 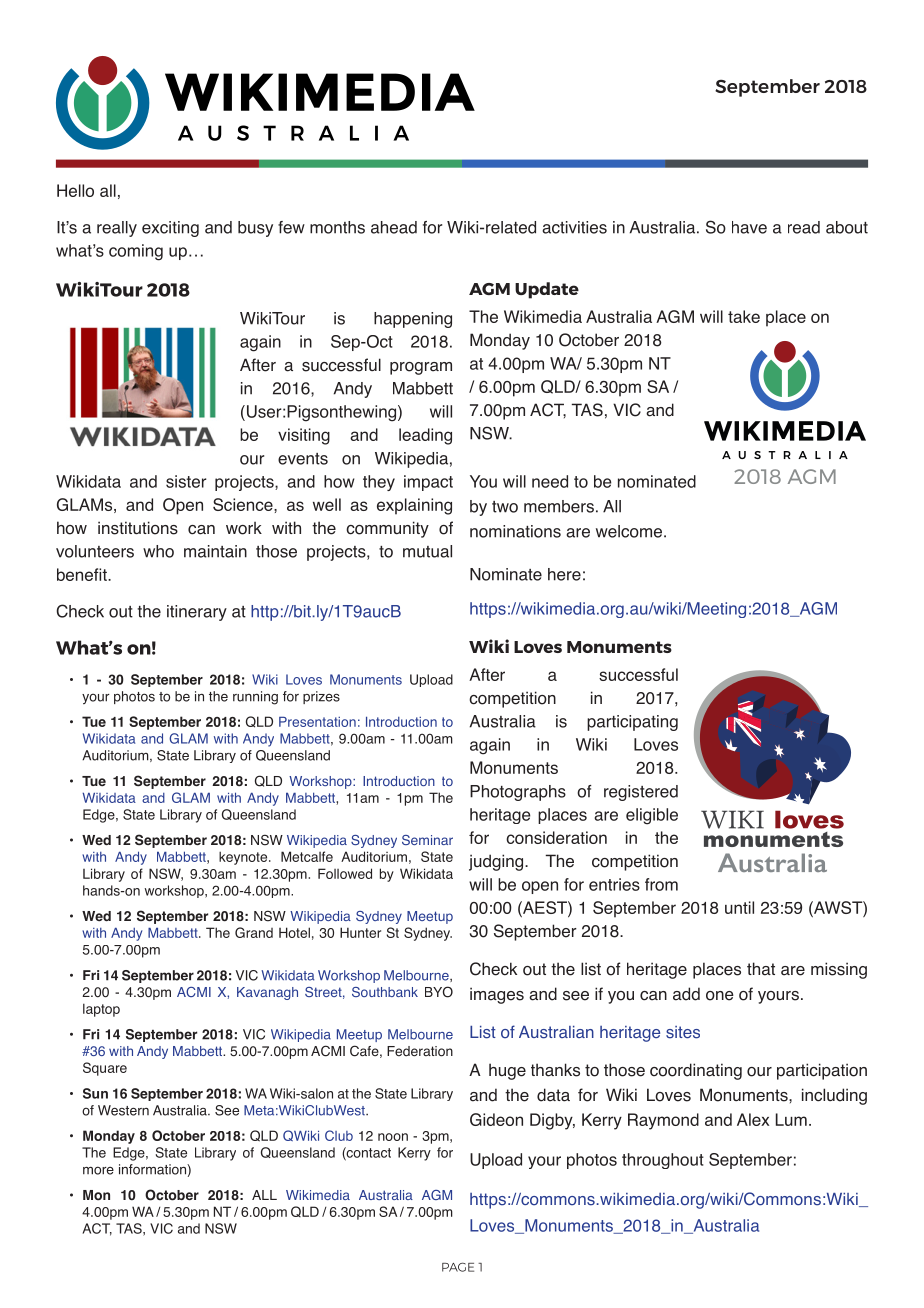 I want to click on running, so click(x=255, y=698).
